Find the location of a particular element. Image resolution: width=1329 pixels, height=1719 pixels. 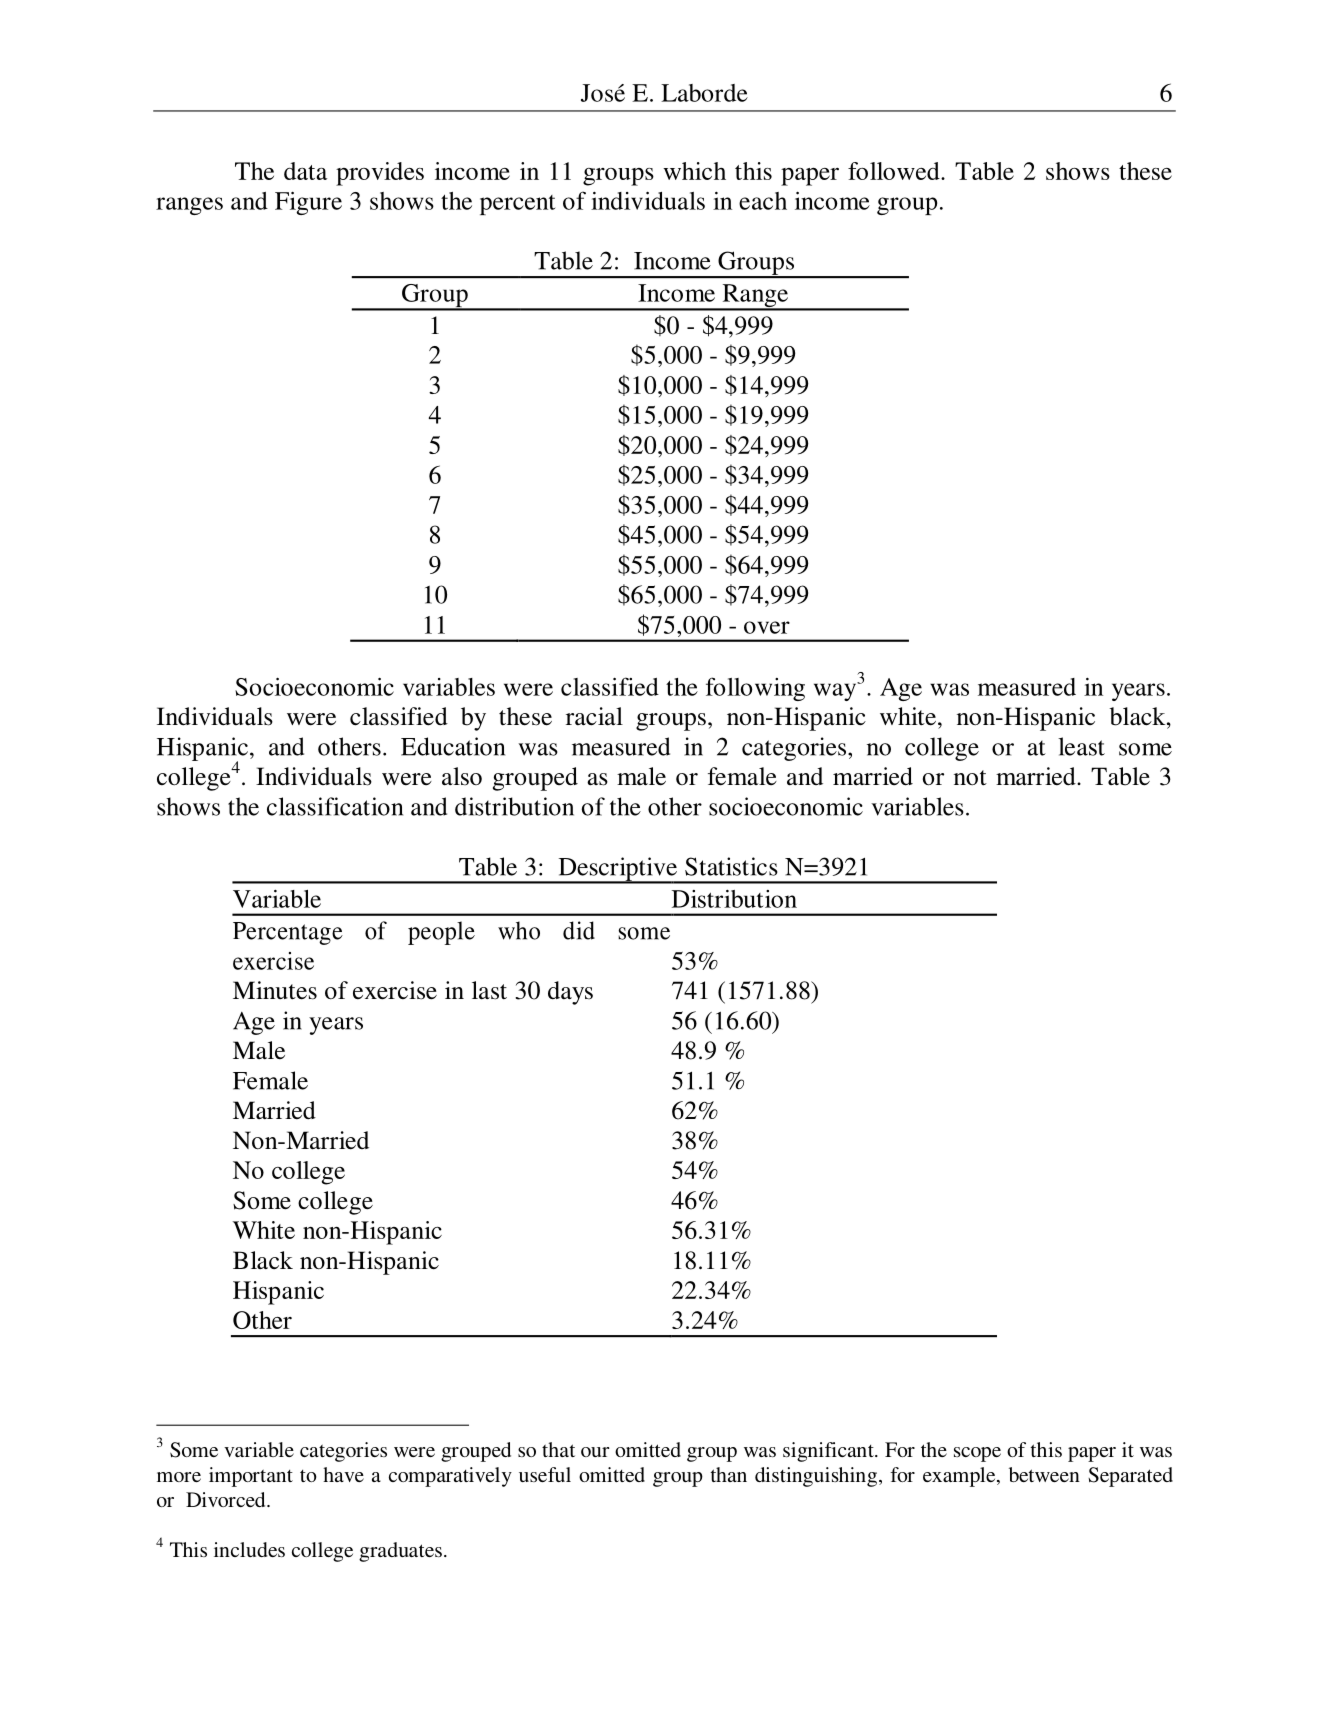

days is located at coordinates (570, 993).
